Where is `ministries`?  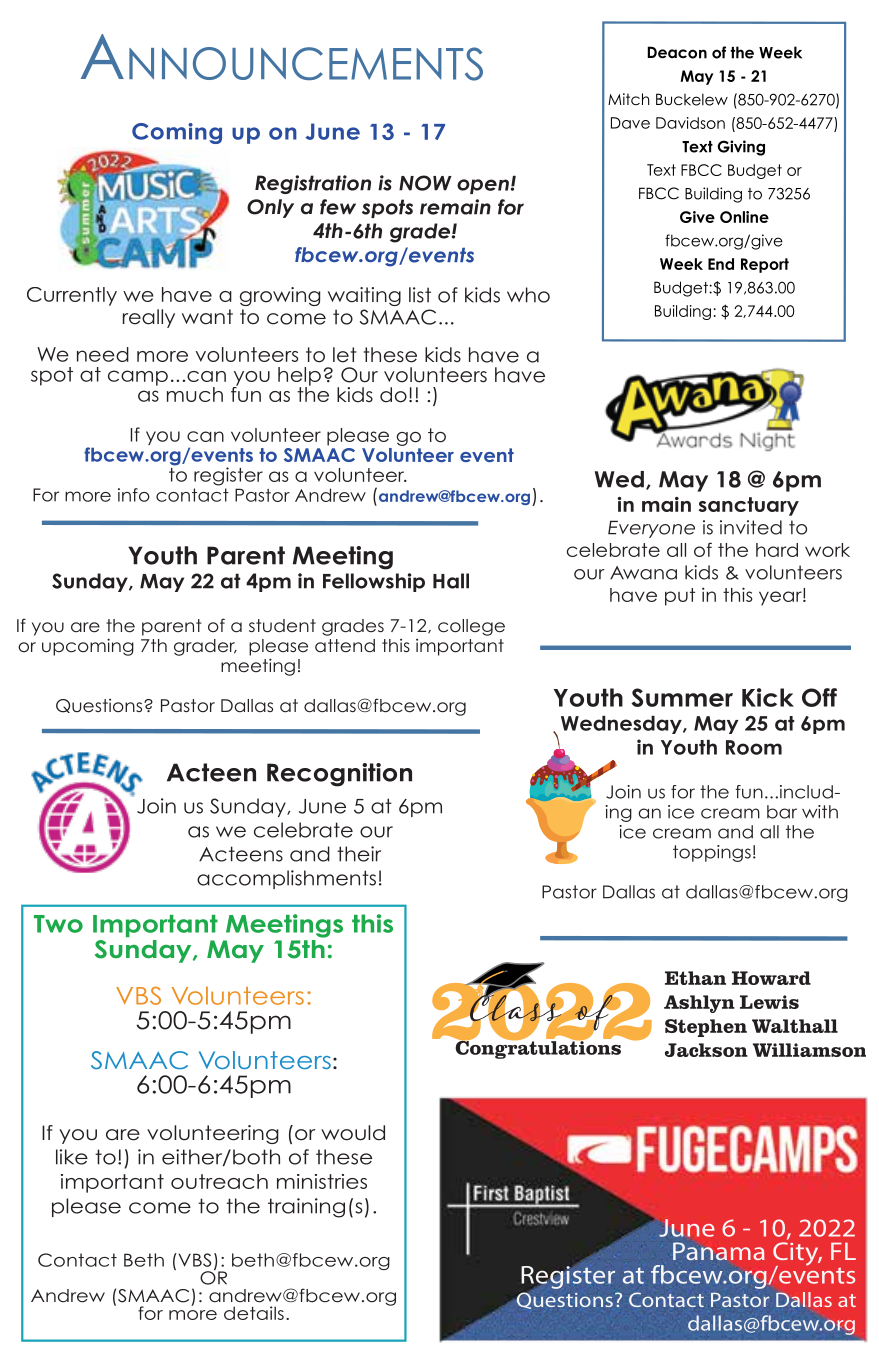
ministries is located at coordinates (322, 1181).
